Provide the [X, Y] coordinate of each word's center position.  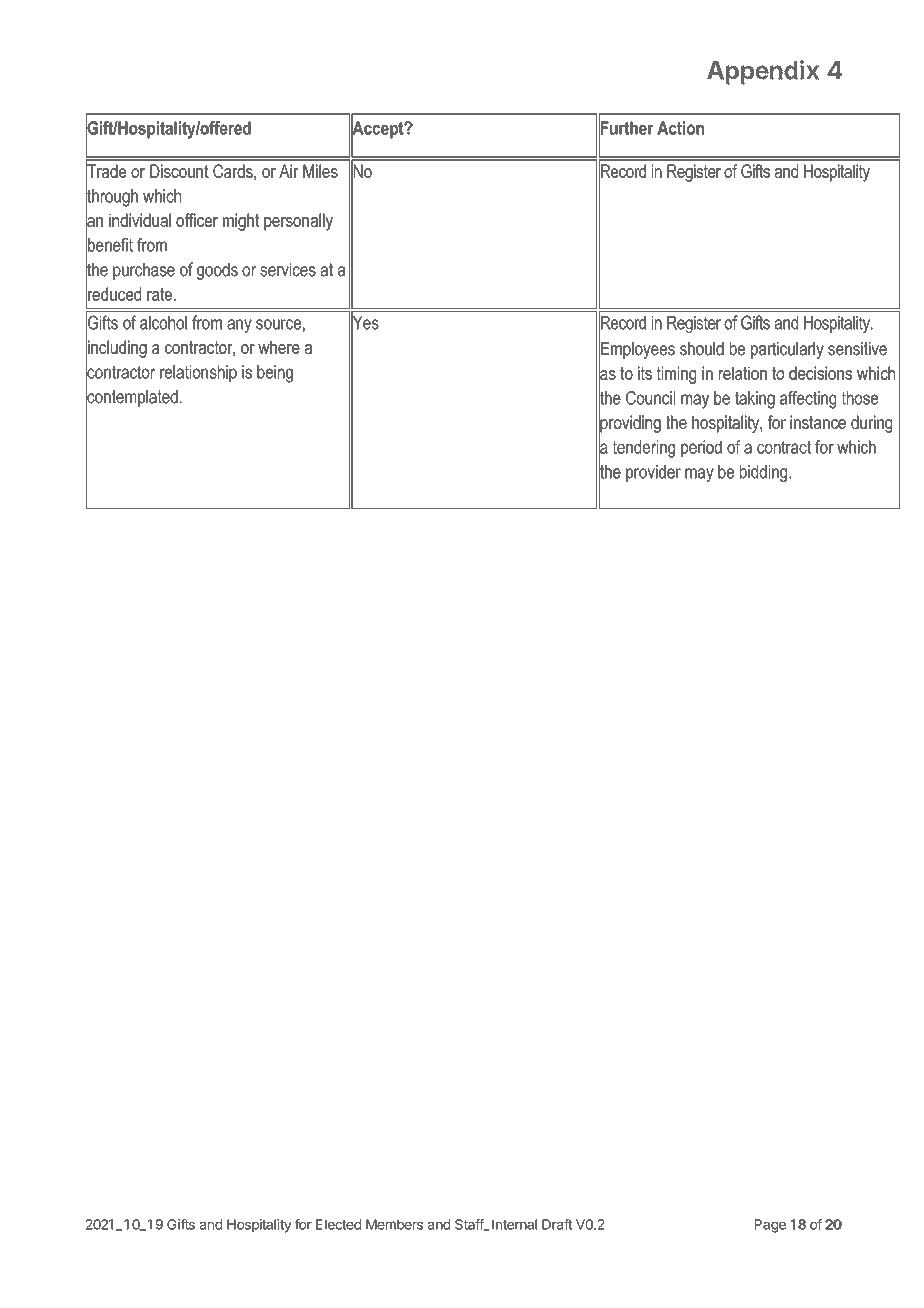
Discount [179, 171]
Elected [338, 1224]
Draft [557, 1224]
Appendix [763, 72]
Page [770, 1226]
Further [626, 128]
